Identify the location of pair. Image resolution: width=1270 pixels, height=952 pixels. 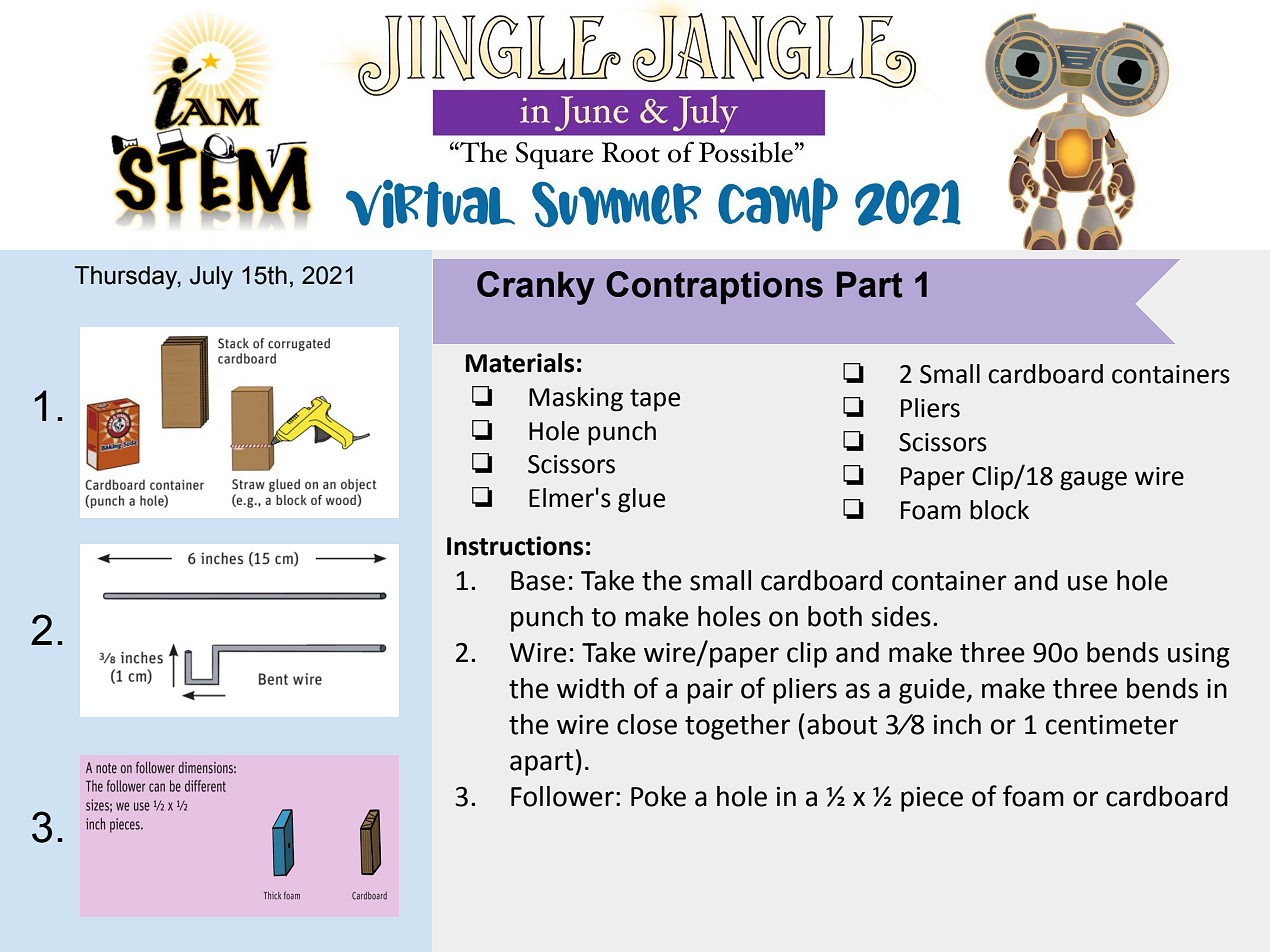
(710, 691).
